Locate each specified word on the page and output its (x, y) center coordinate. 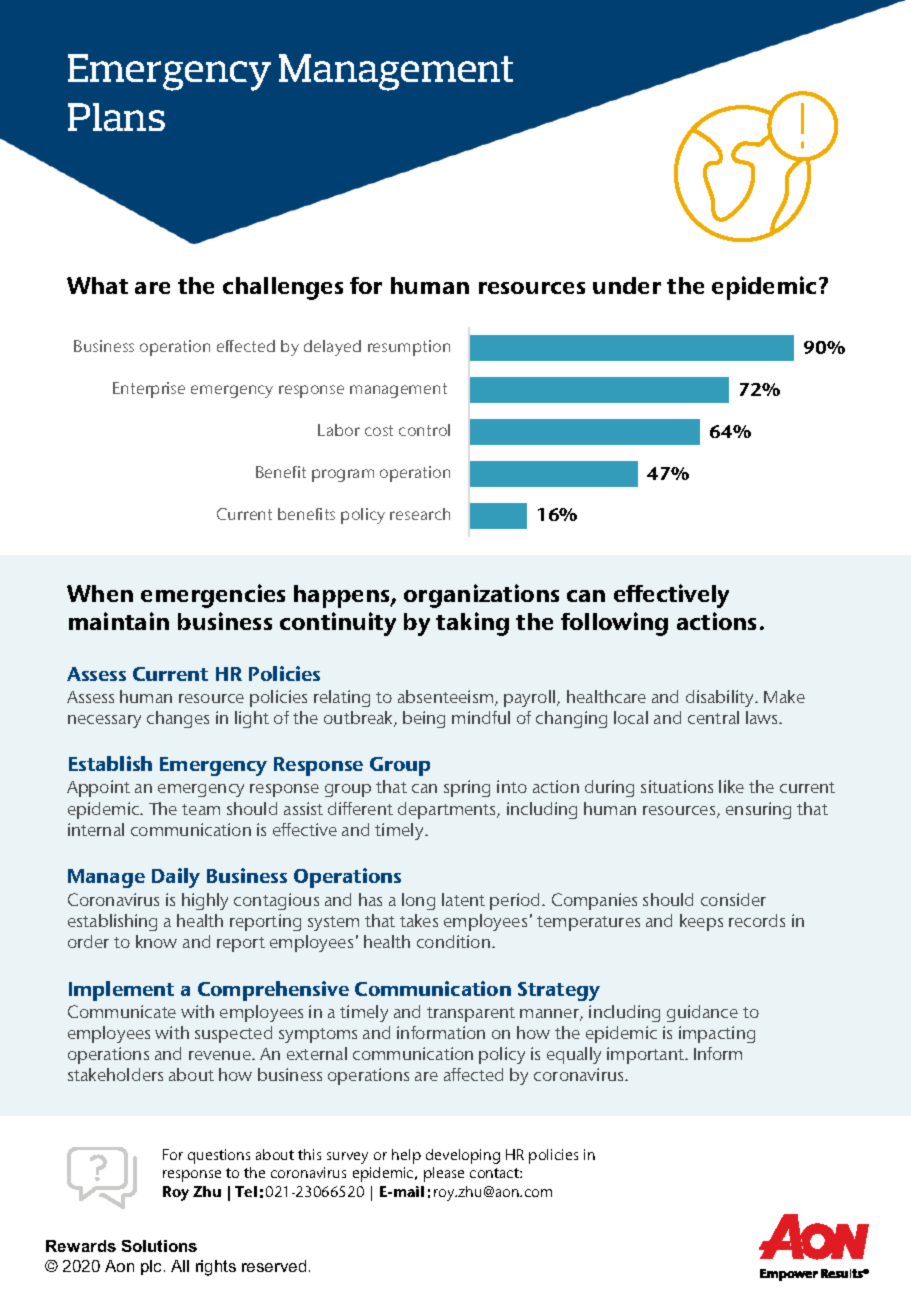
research (420, 514)
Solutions (159, 1246)
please (444, 1174)
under (627, 285)
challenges (283, 288)
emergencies (213, 596)
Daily (176, 878)
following (614, 624)
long (418, 901)
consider (733, 899)
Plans (116, 117)
